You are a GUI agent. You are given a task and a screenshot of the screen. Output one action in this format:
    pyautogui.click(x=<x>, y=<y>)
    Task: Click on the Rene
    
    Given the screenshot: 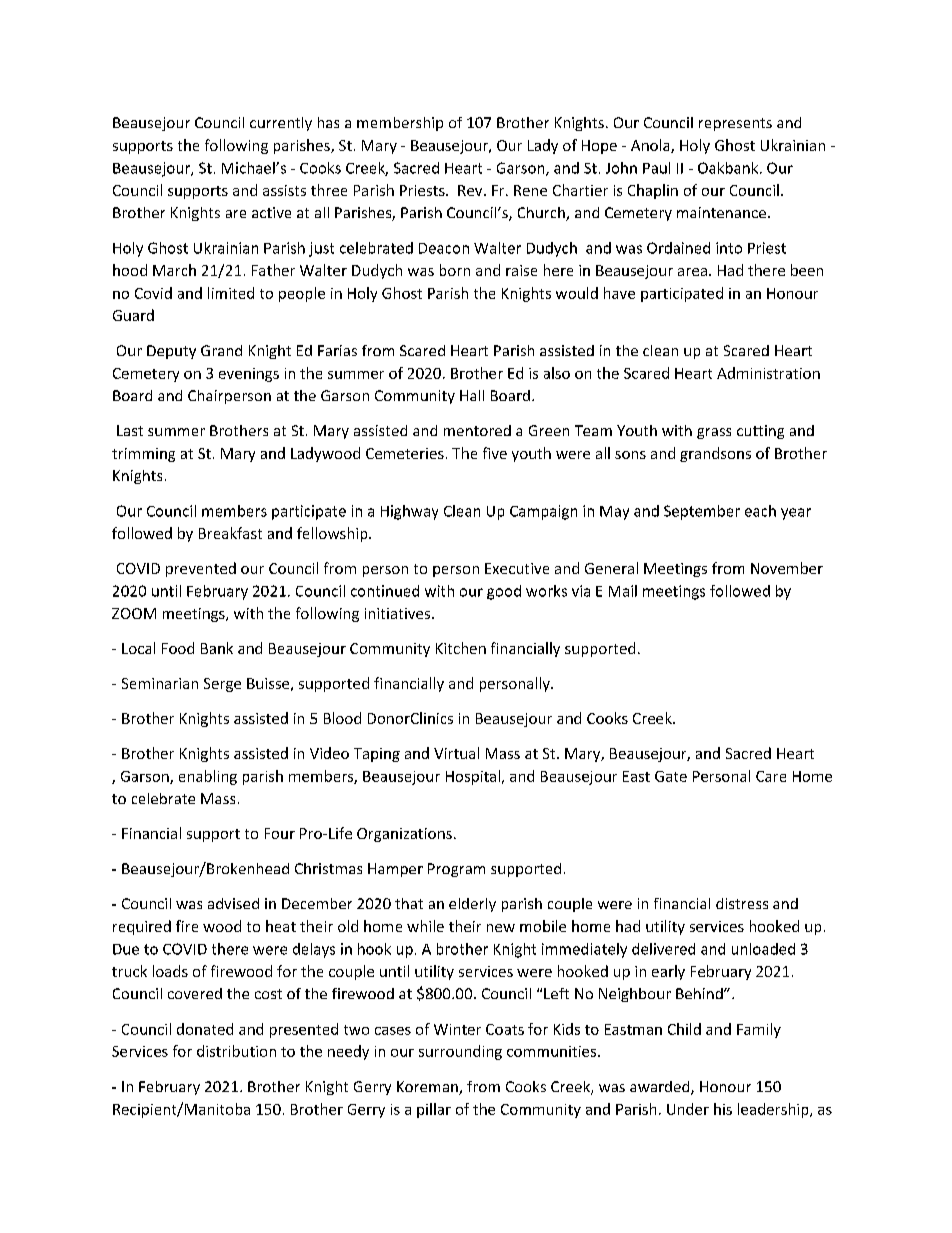 What is the action you would take?
    pyautogui.click(x=530, y=190)
